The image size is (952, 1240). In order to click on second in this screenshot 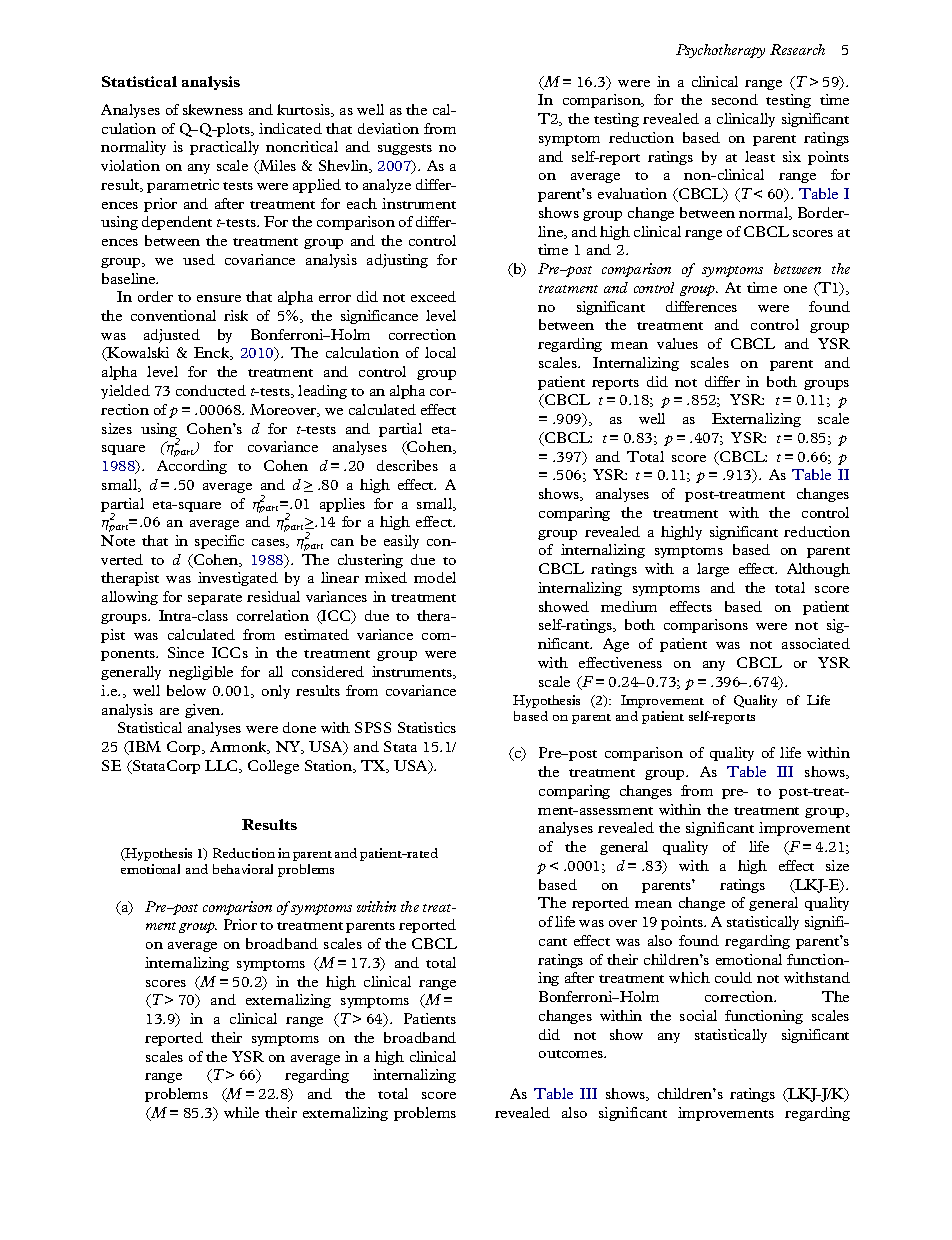, I will do `click(735, 99)`.
